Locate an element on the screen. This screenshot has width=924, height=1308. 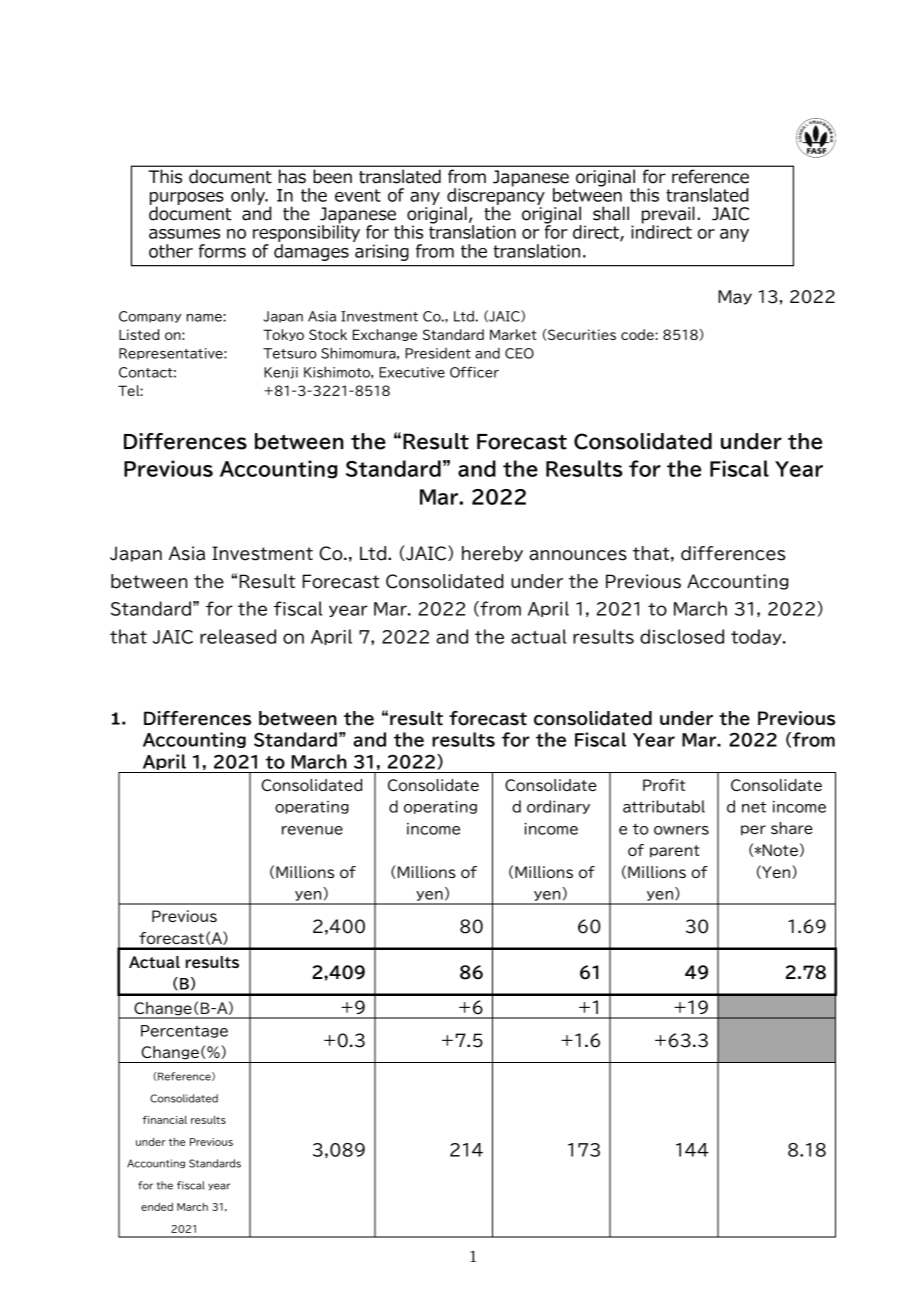
financial is located at coordinates (164, 1120).
